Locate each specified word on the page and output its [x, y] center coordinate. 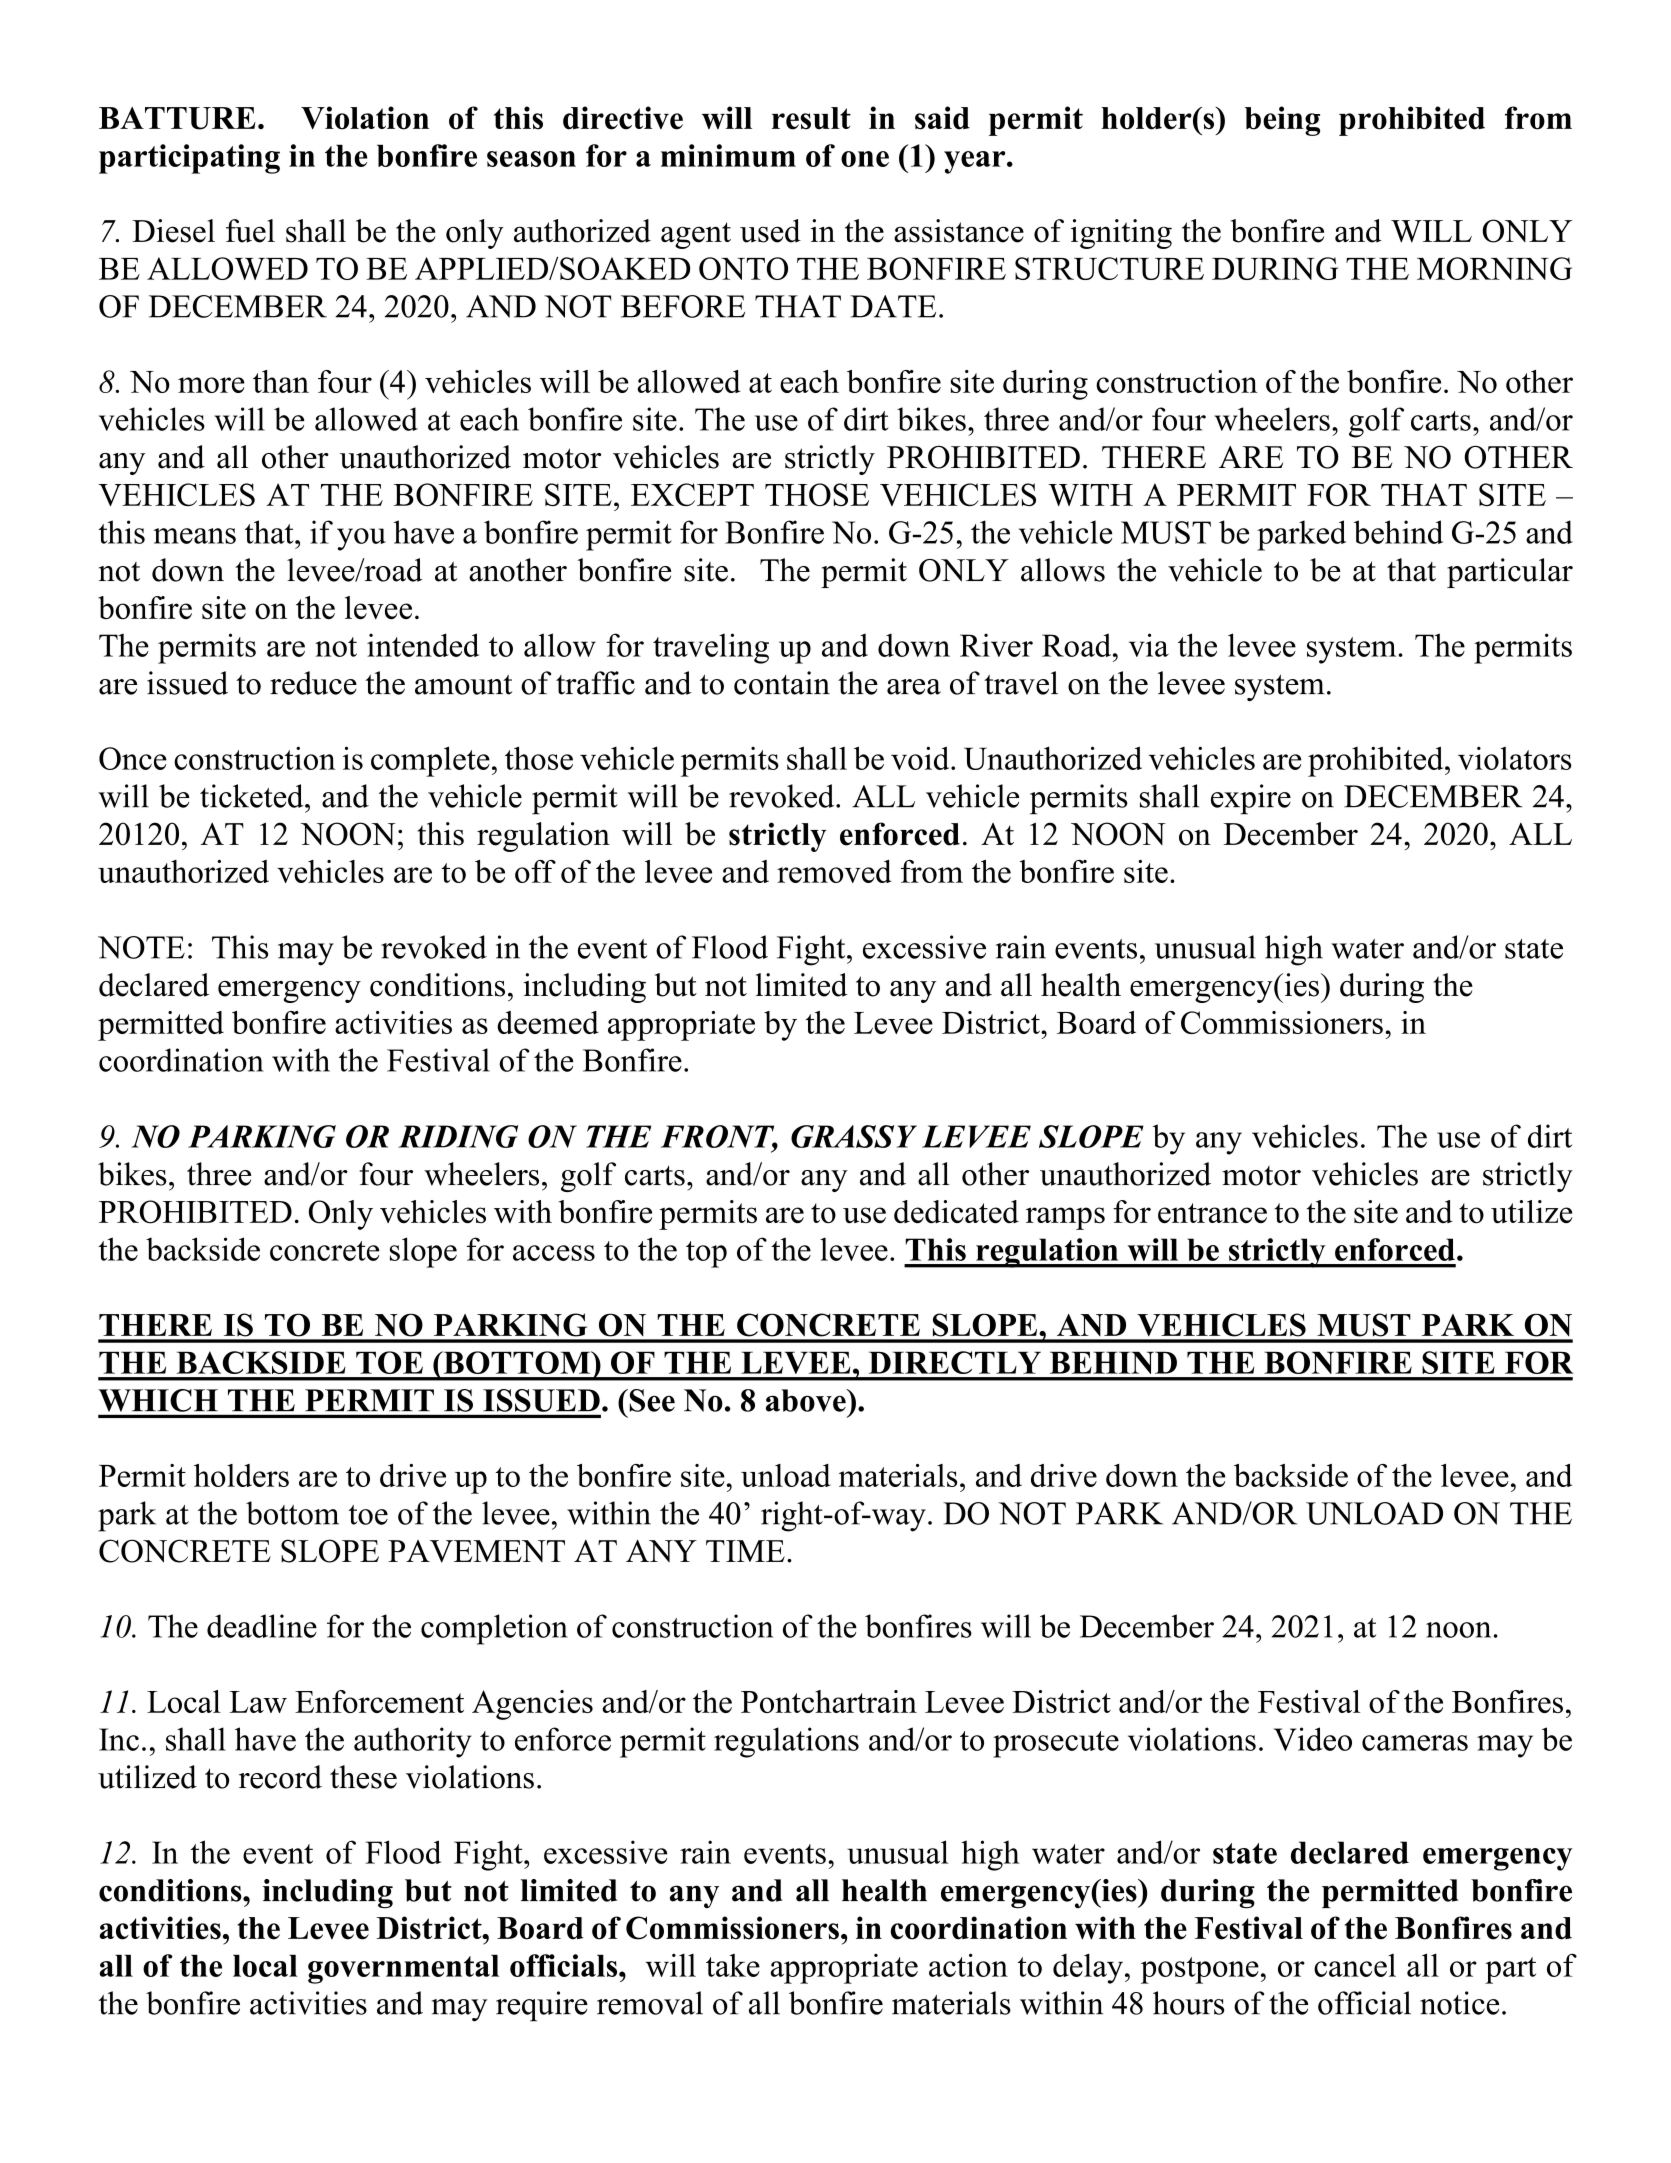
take [733, 1965]
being [1282, 121]
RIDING [458, 1136]
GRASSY [854, 1136]
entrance [1212, 1213]
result [811, 118]
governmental [403, 1969]
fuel [250, 231]
